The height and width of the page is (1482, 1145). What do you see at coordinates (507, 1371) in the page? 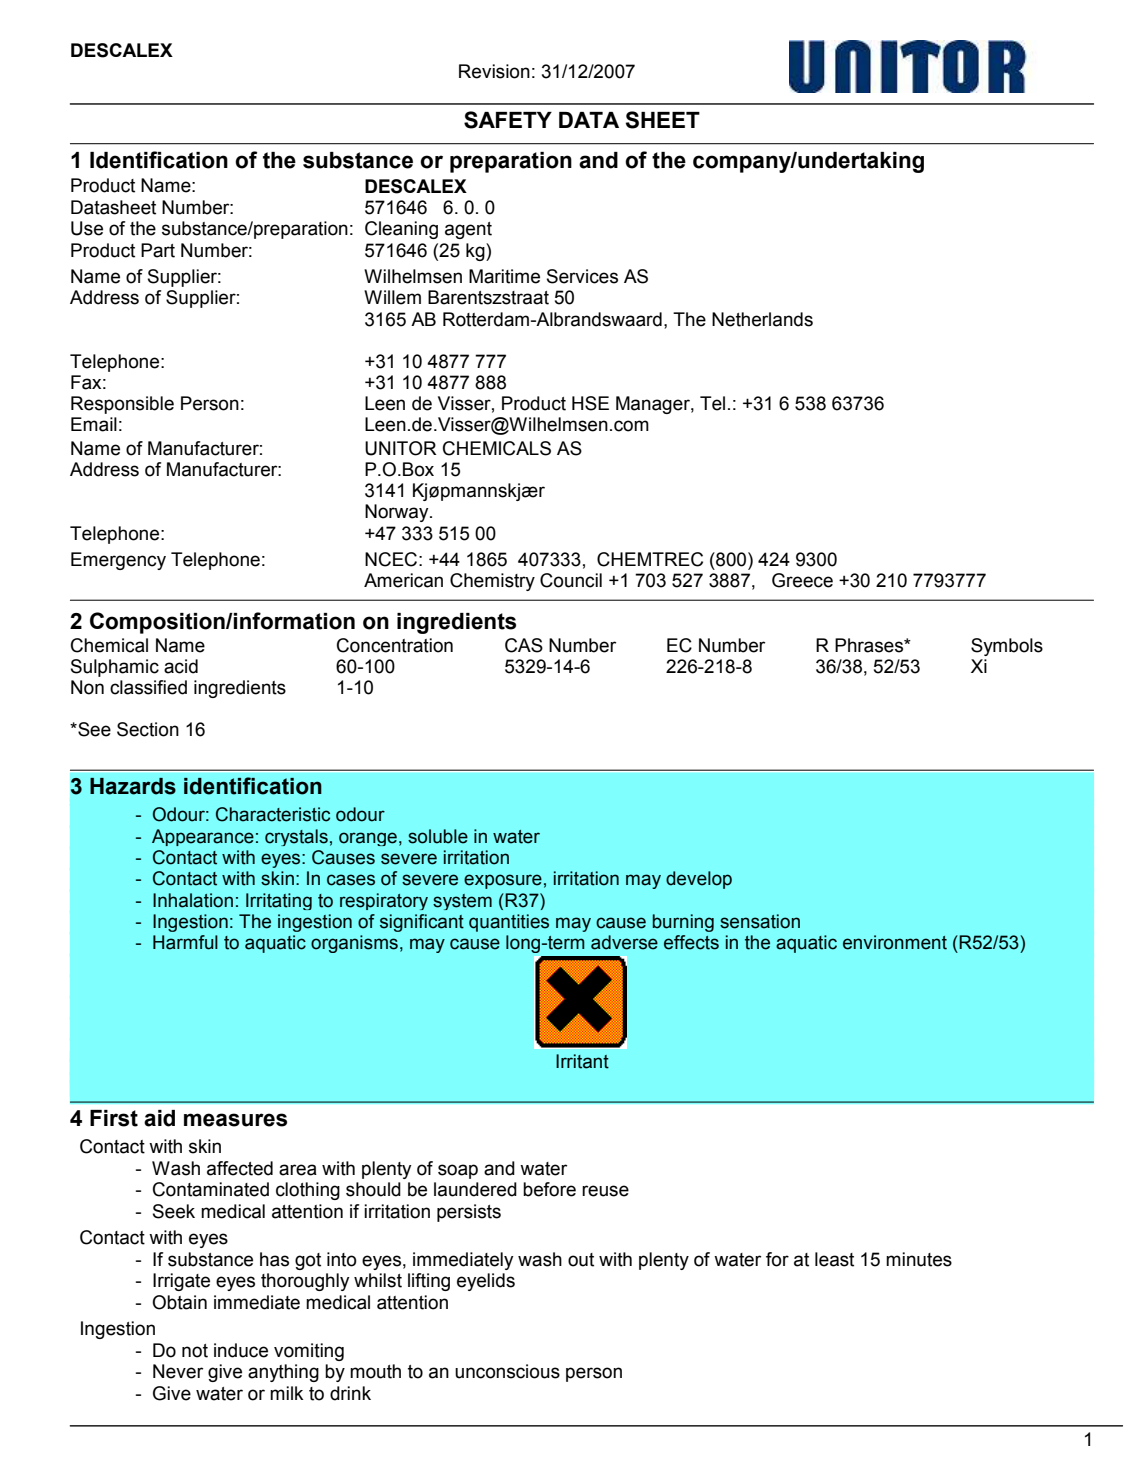
I see `unconscious` at bounding box center [507, 1371].
